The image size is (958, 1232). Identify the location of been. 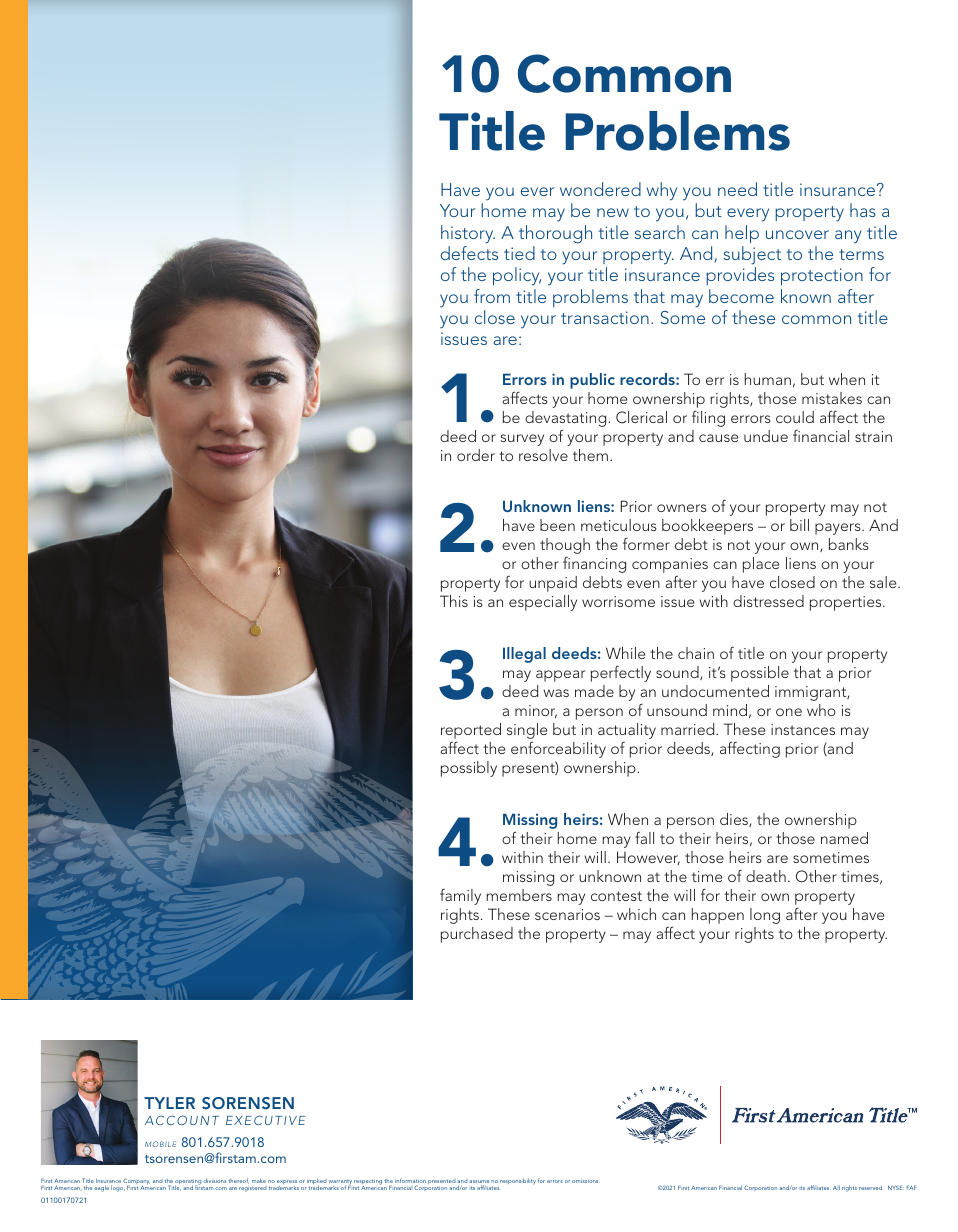
(557, 525).
